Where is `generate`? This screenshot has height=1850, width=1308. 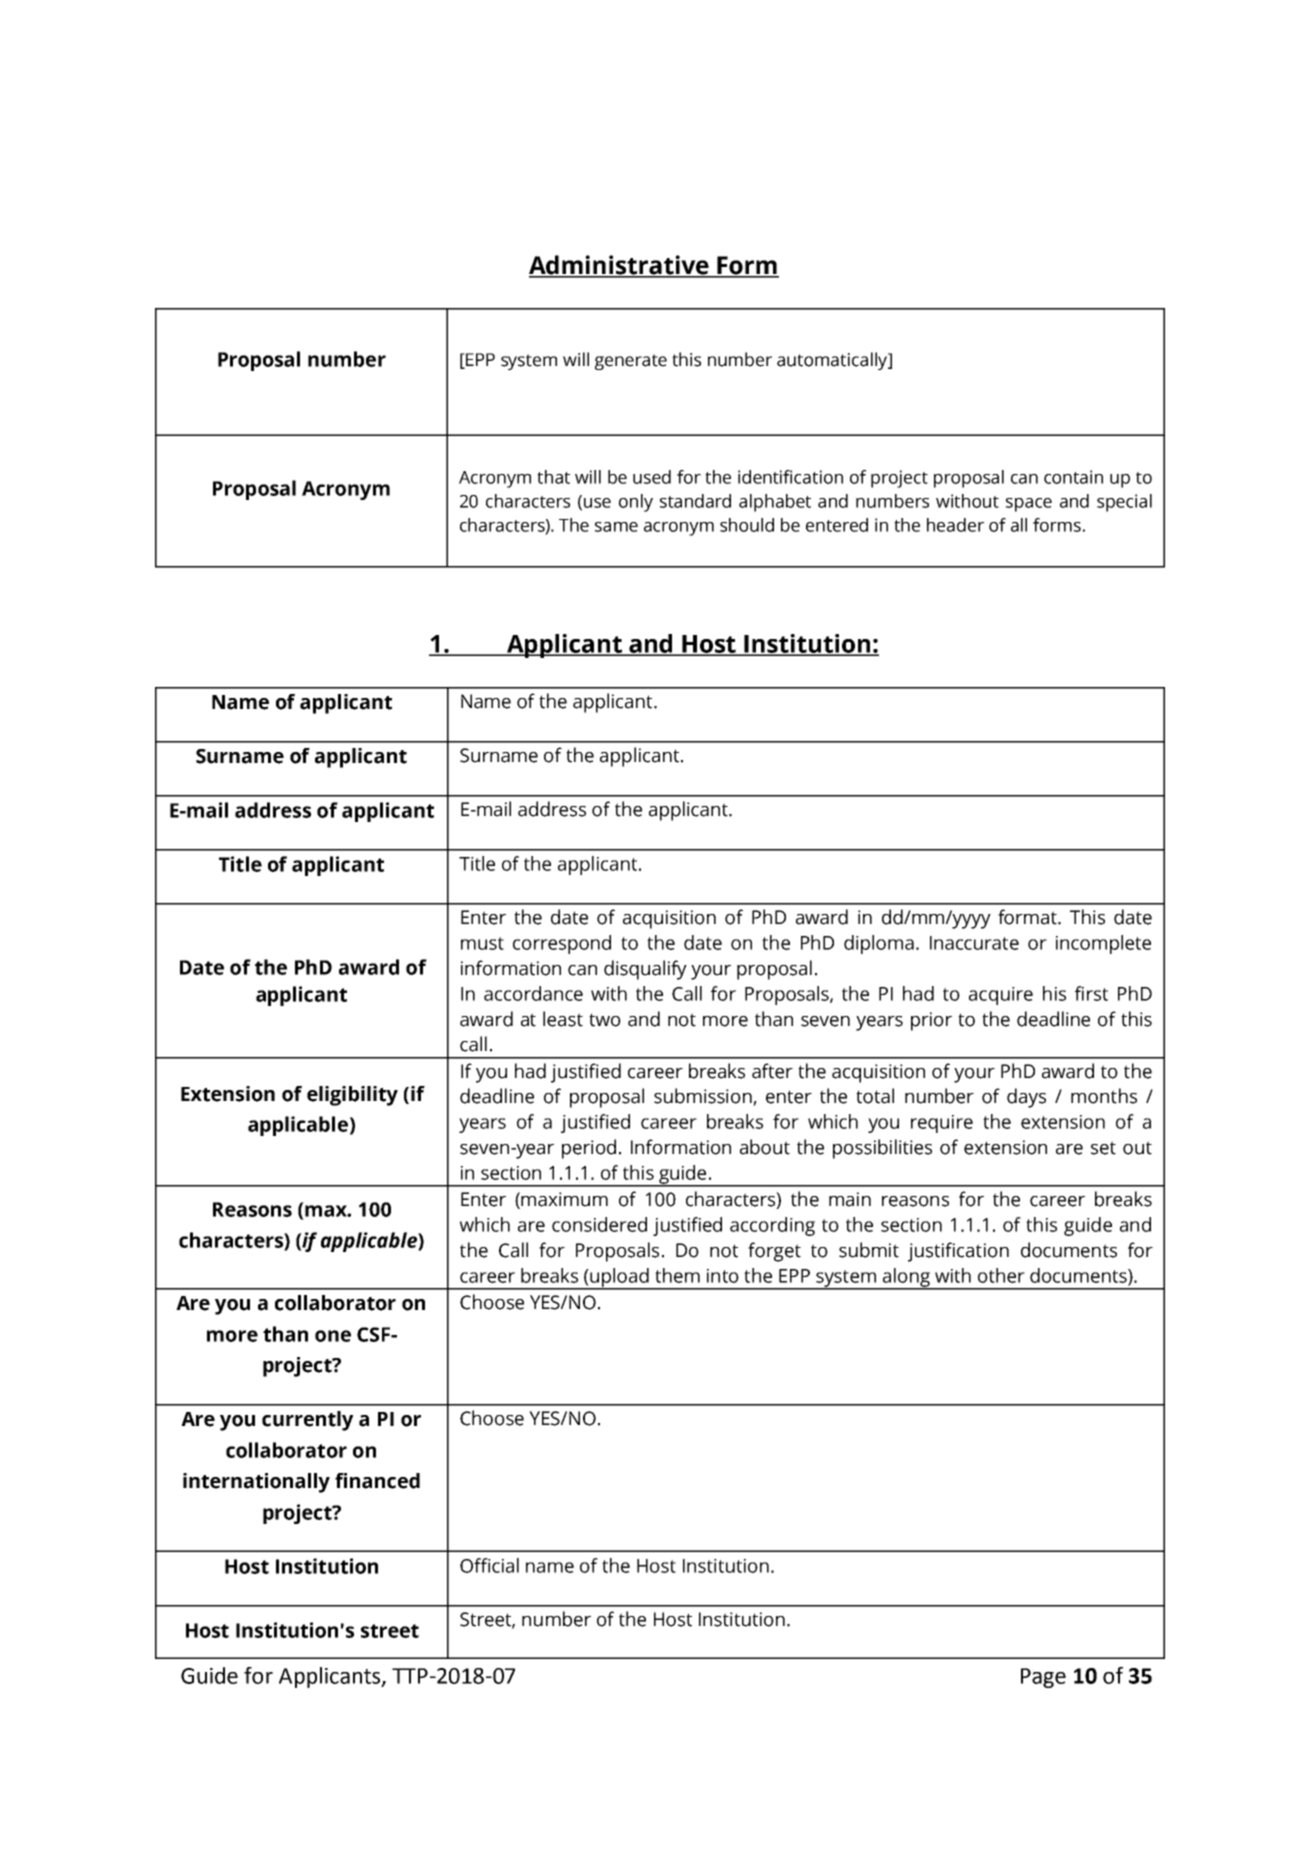 generate is located at coordinates (631, 362).
